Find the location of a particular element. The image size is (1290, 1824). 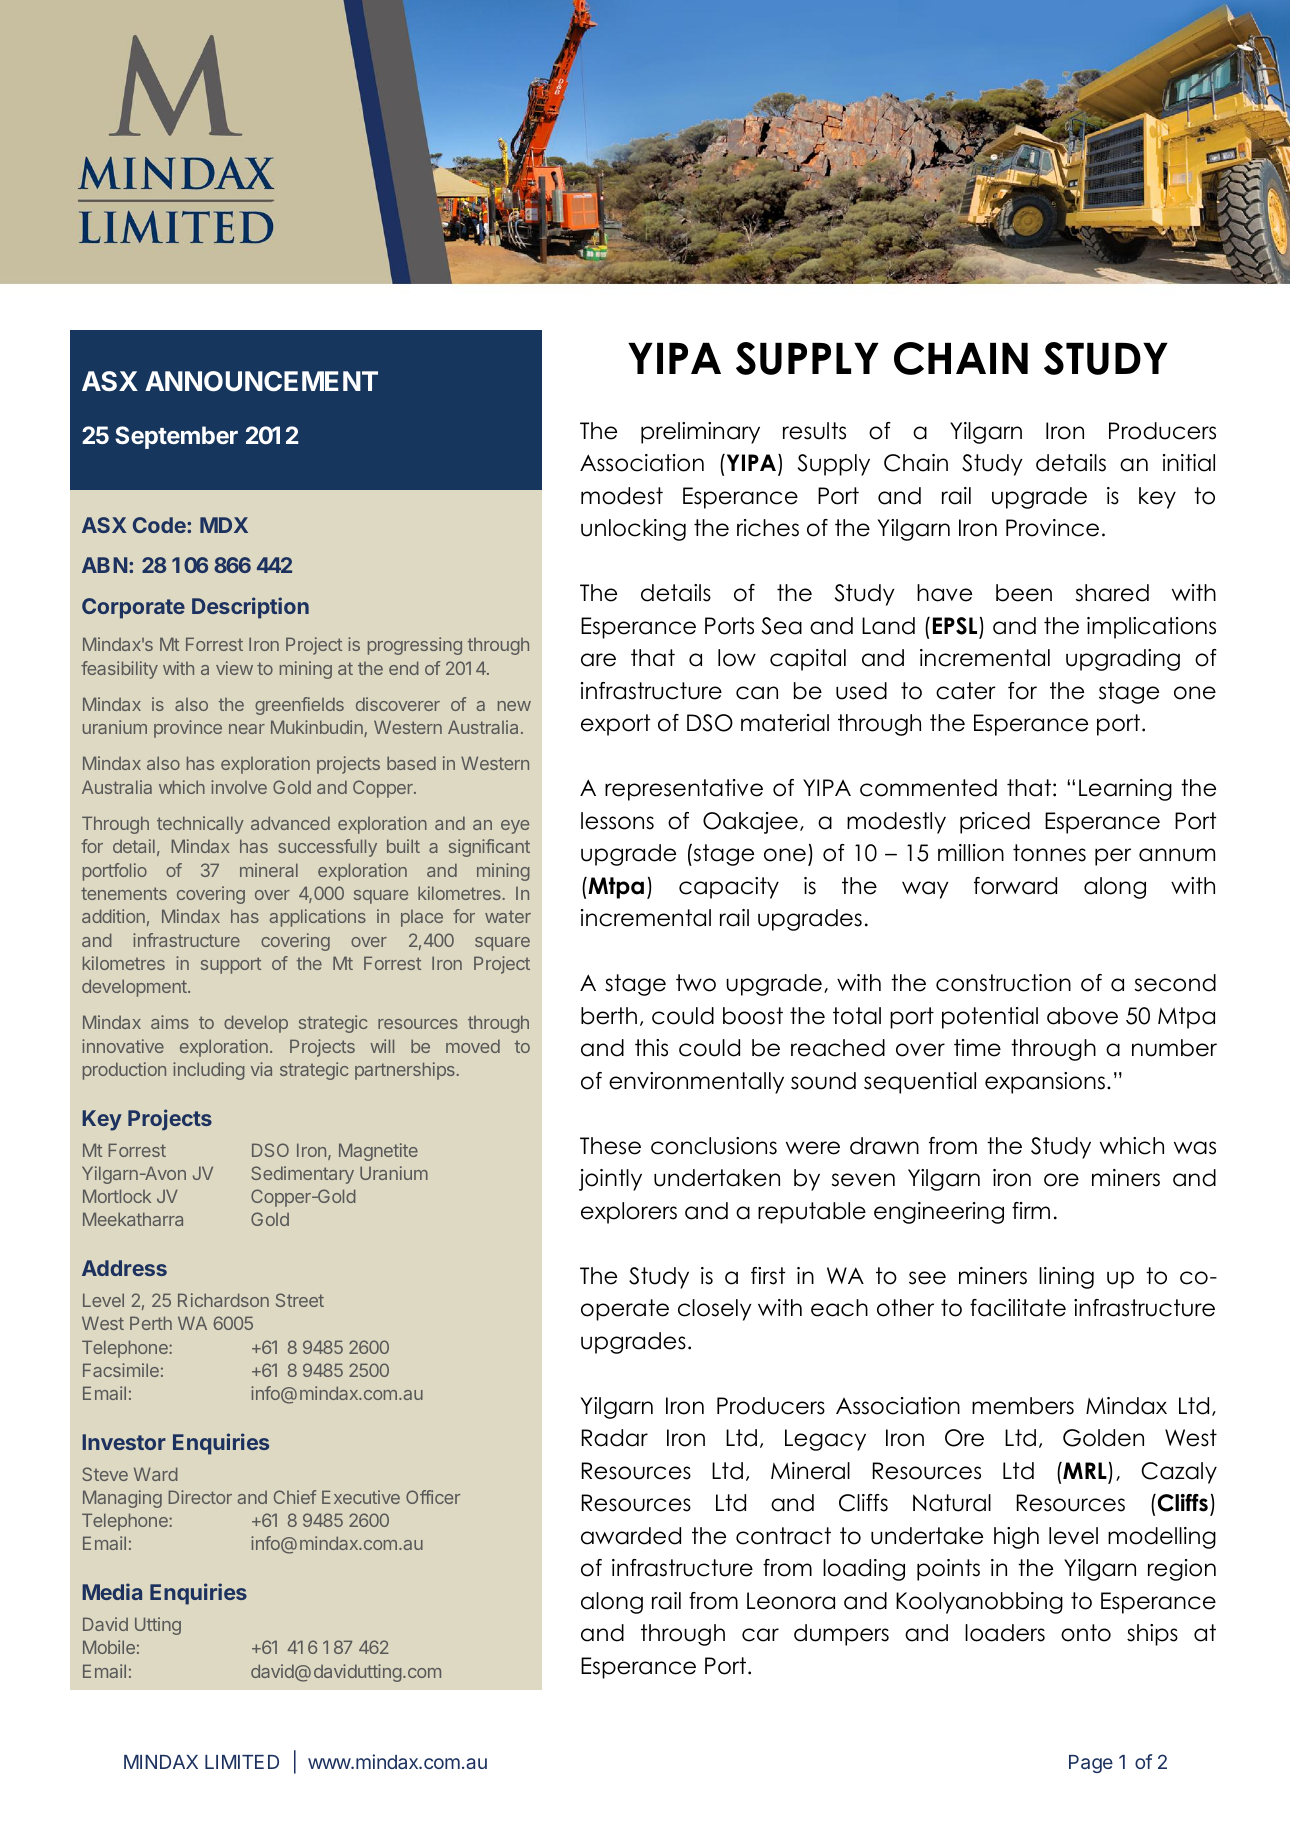

expansions is located at coordinates (1046, 1083).
